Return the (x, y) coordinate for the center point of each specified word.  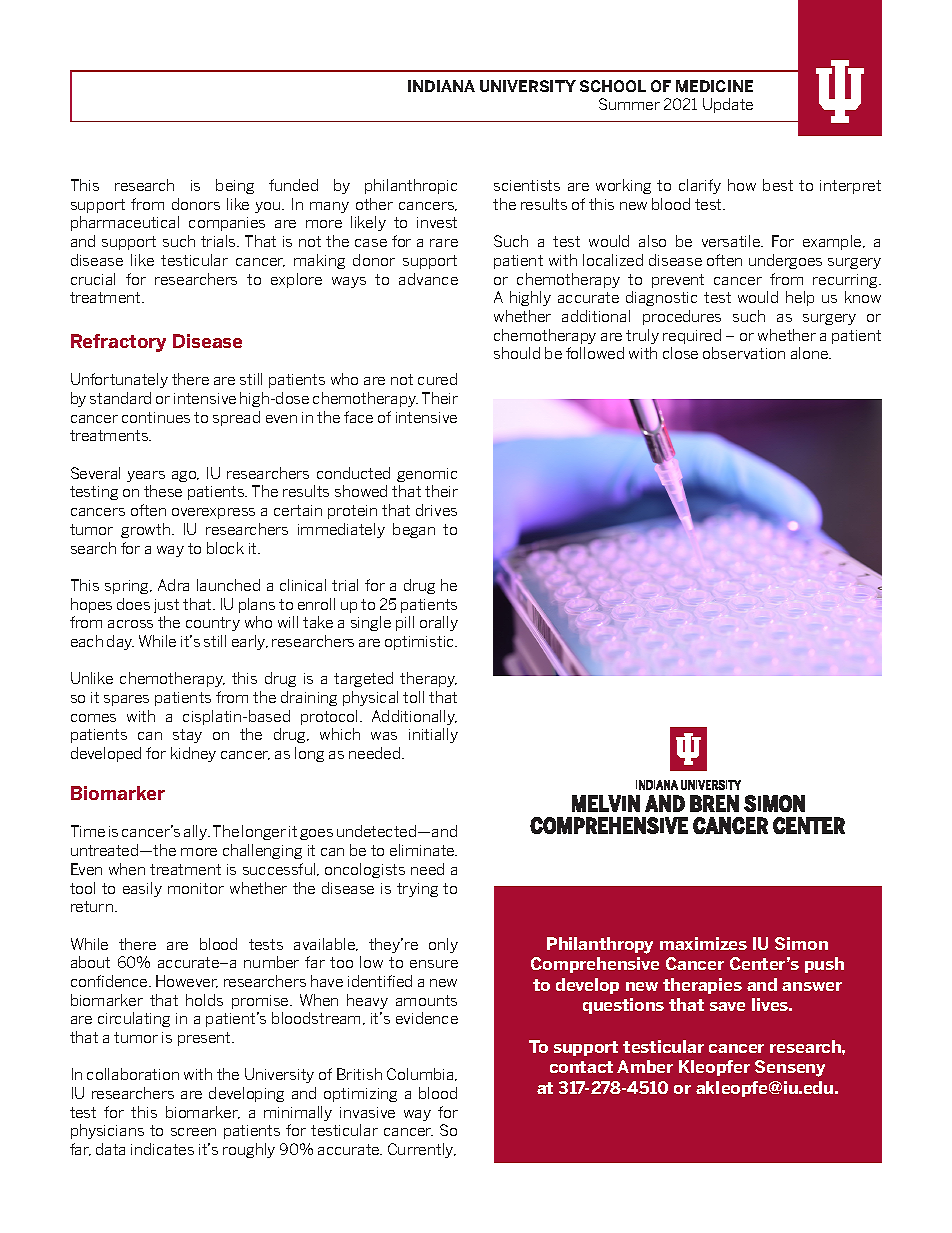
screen (193, 1132)
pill (405, 623)
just (166, 606)
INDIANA (441, 86)
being (235, 186)
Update (728, 105)
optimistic (421, 643)
